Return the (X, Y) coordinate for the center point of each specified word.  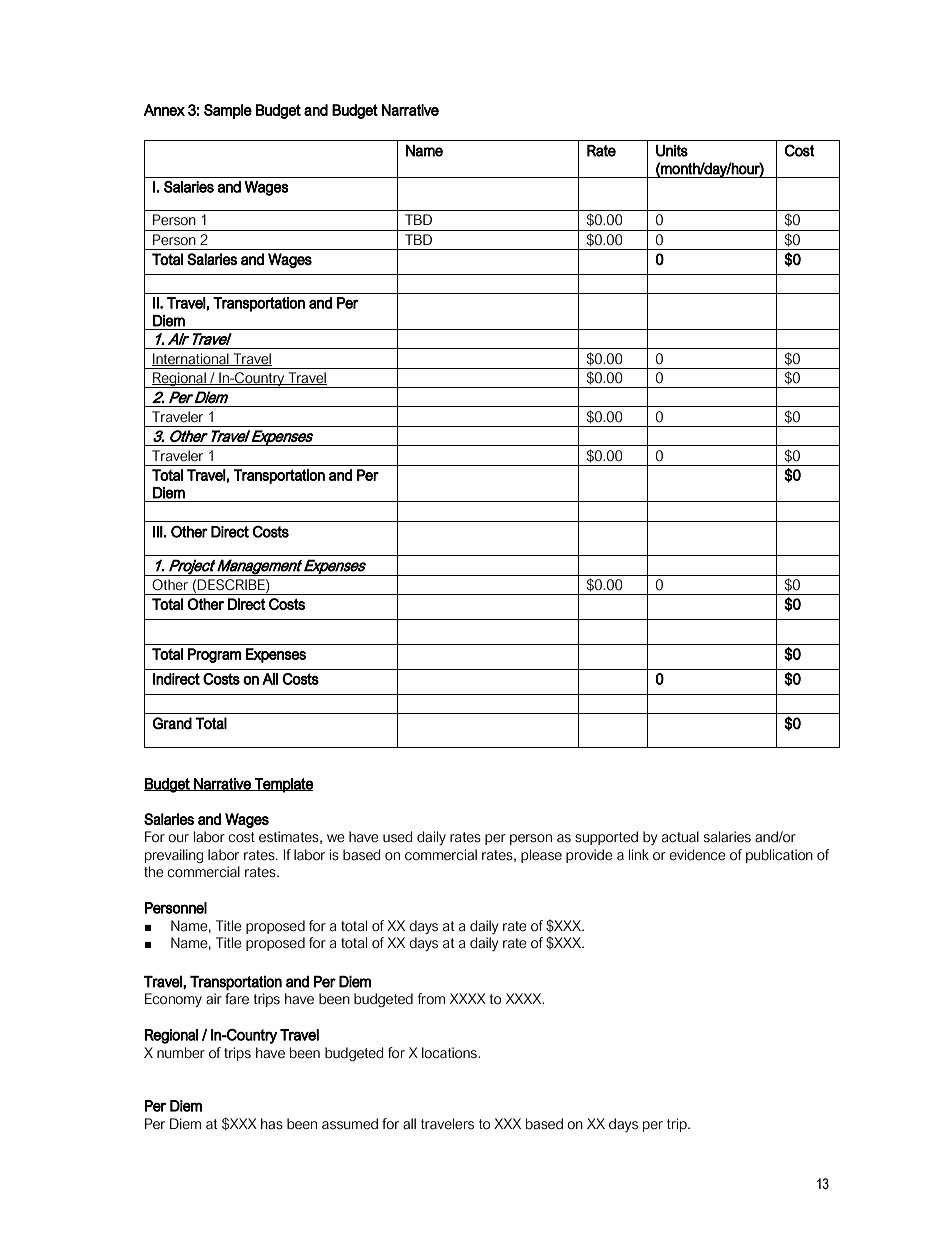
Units (672, 151)
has (272, 1124)
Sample (228, 111)
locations (450, 1053)
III (158, 532)
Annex (164, 110)
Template (283, 785)
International (191, 359)
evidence (697, 855)
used (397, 837)
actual (680, 837)
